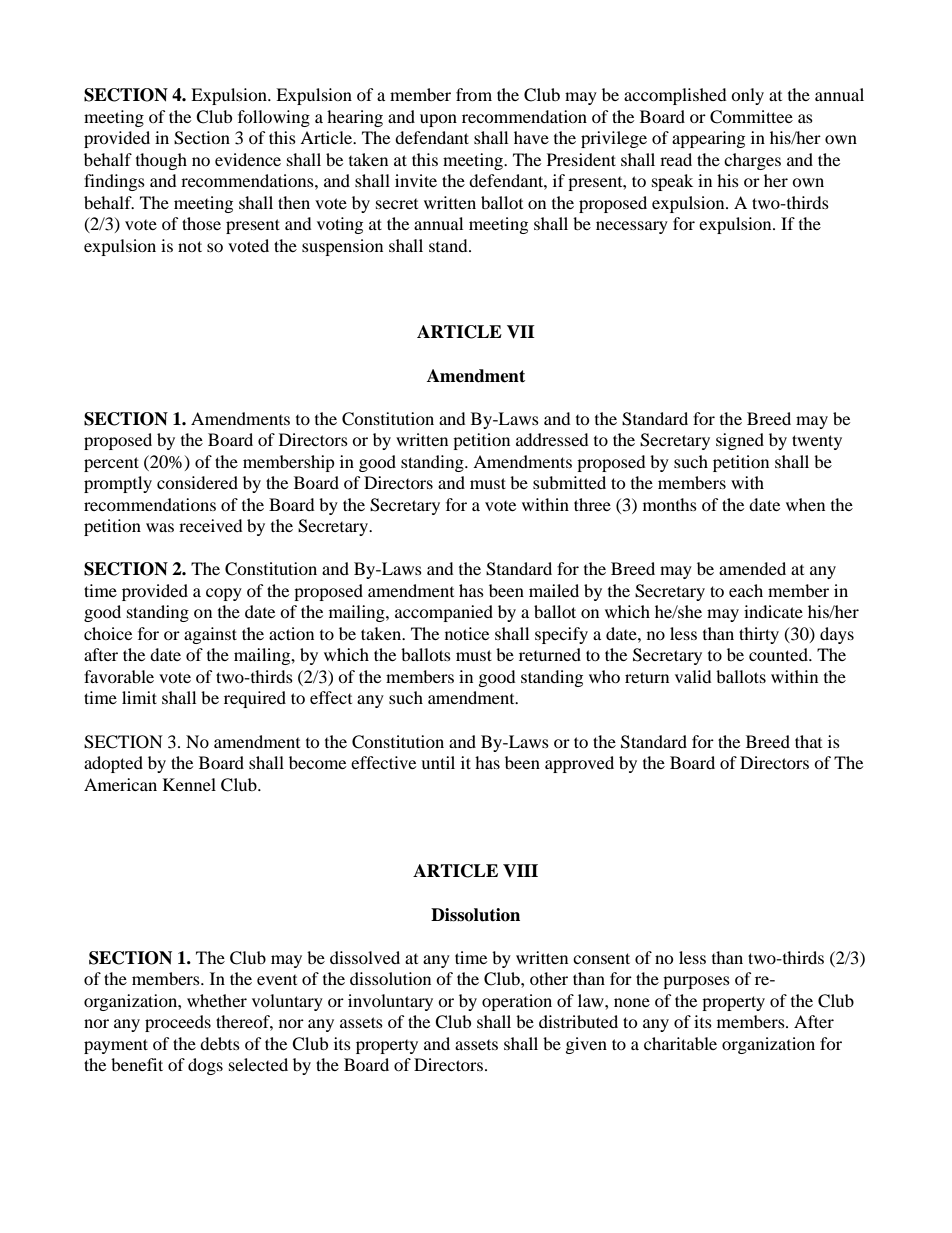 This document has height=1233, width=952. Describe the element at coordinates (111, 464) in the document. I see `percent` at that location.
